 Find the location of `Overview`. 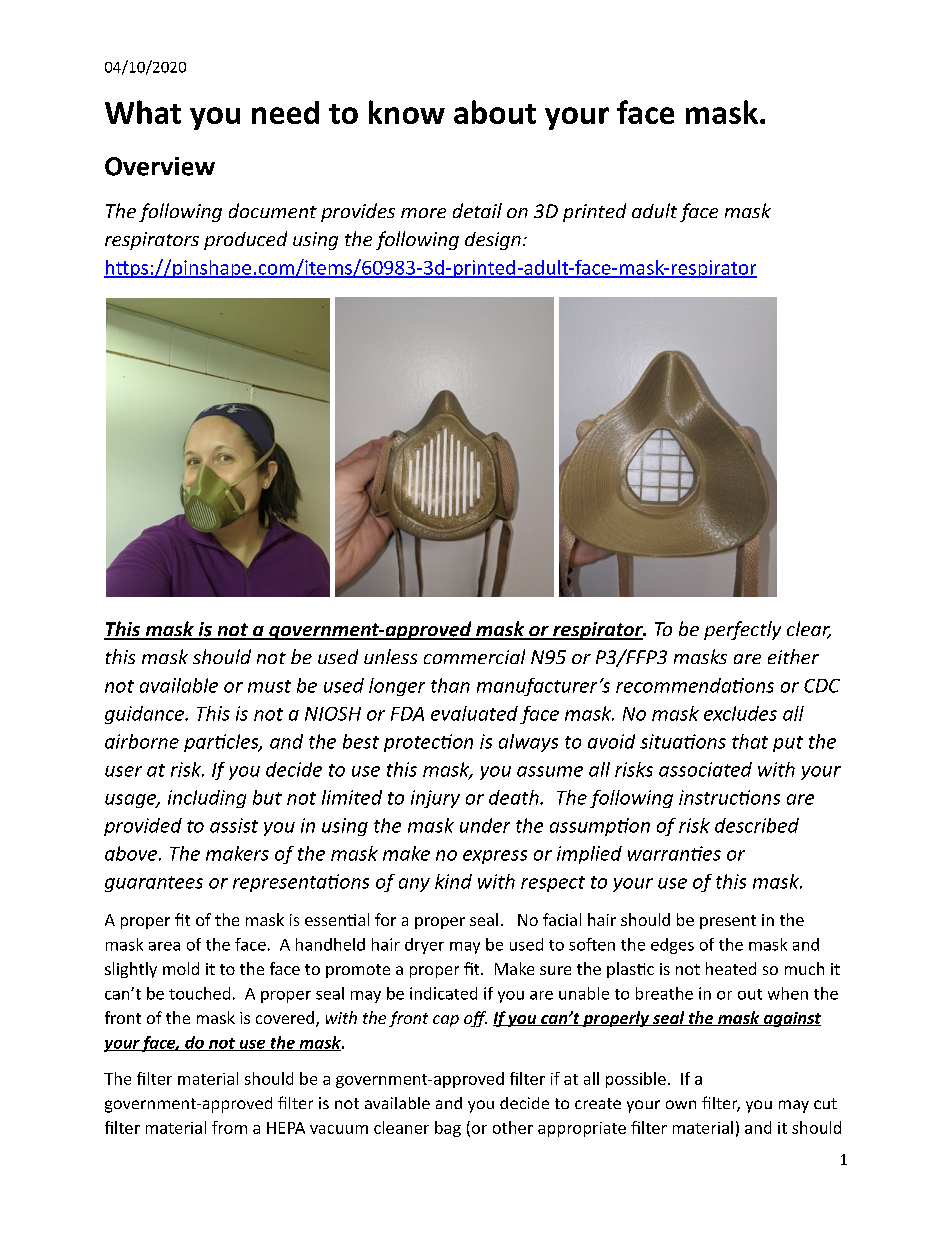

Overview is located at coordinates (160, 166).
